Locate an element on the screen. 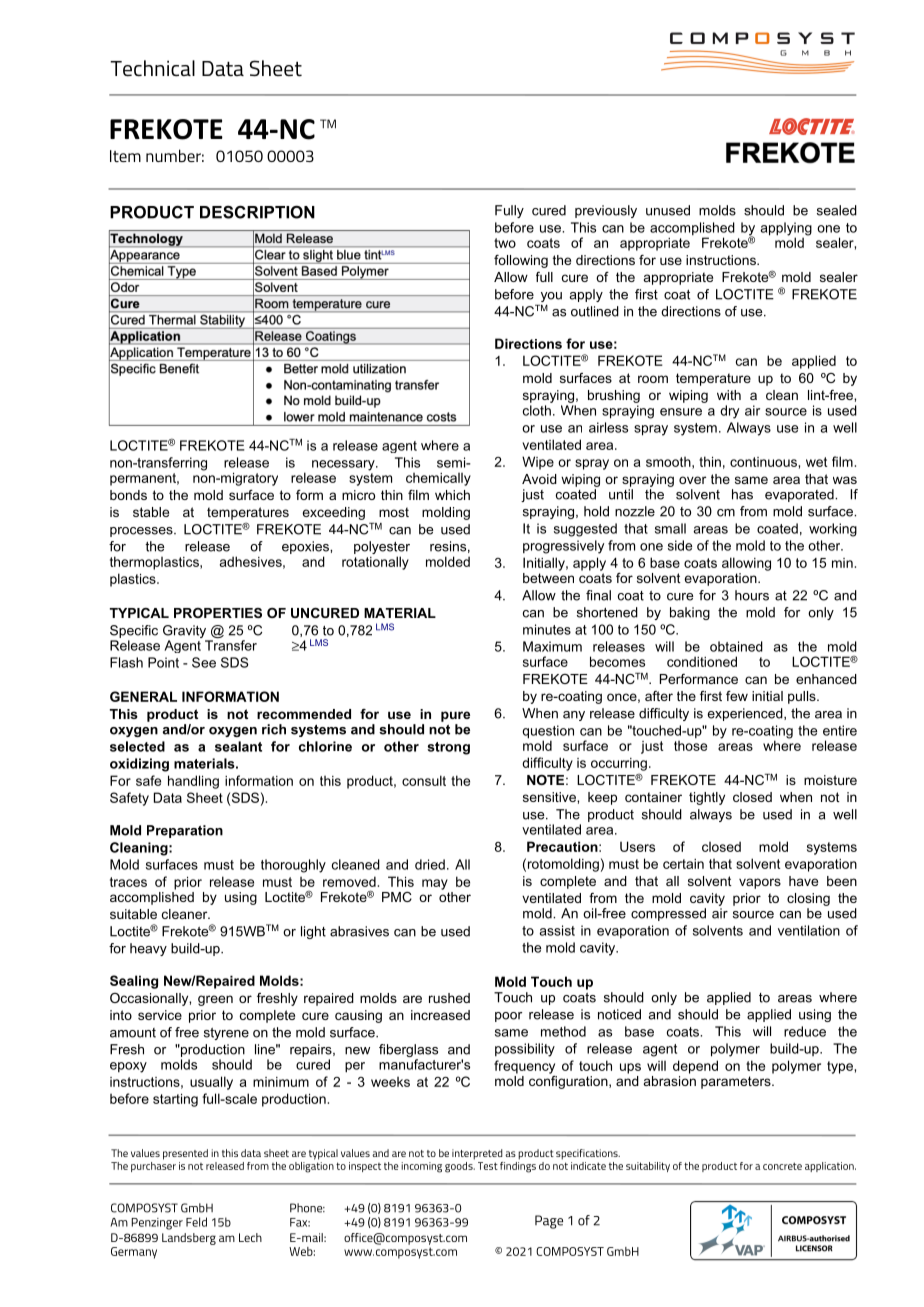 Image resolution: width=924 pixels, height=1307 pixels. concrete is located at coordinates (782, 1166).
